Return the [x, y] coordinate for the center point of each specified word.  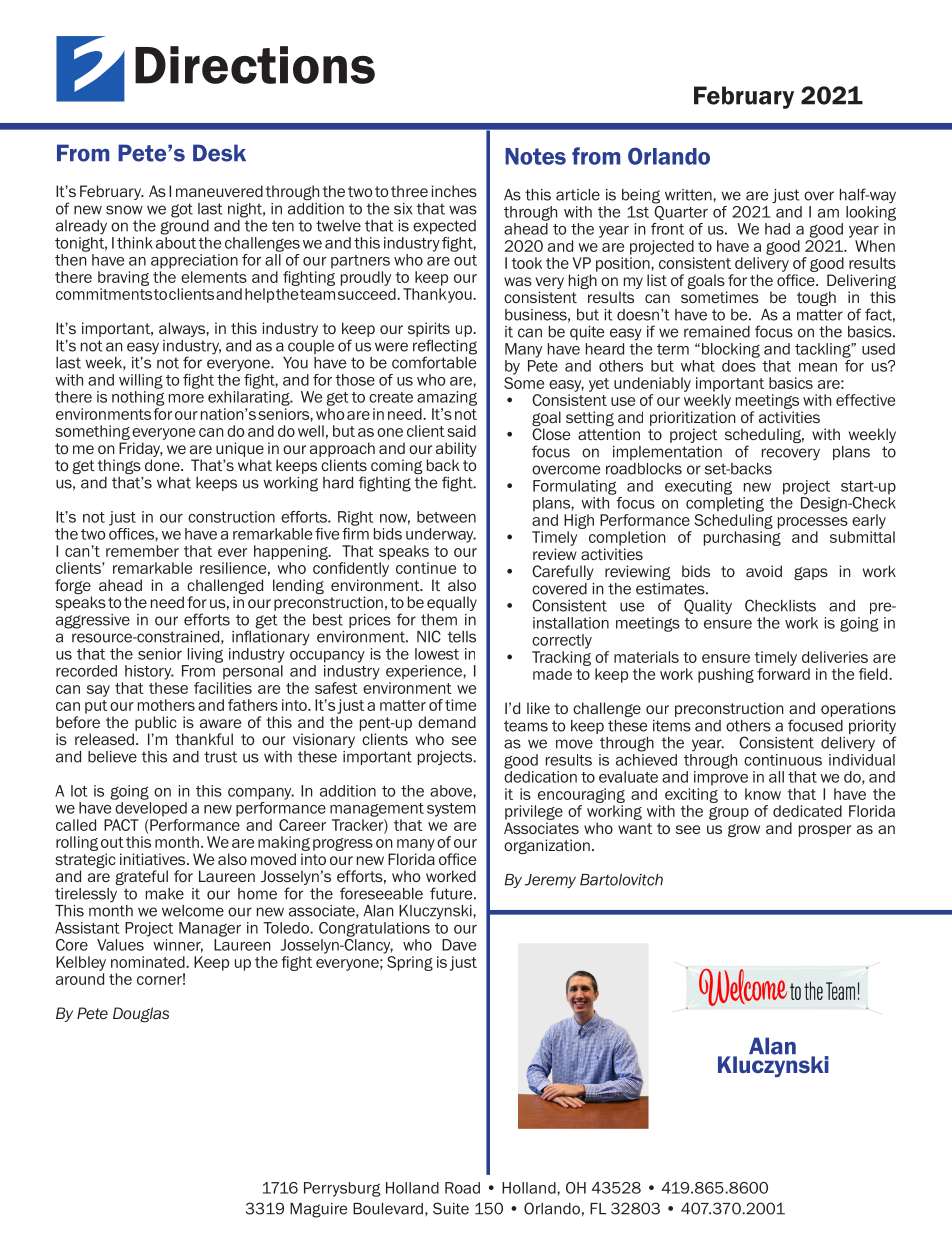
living [205, 655]
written [689, 195]
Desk [219, 153]
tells [461, 637]
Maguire [318, 1210]
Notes [535, 156]
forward [783, 674]
